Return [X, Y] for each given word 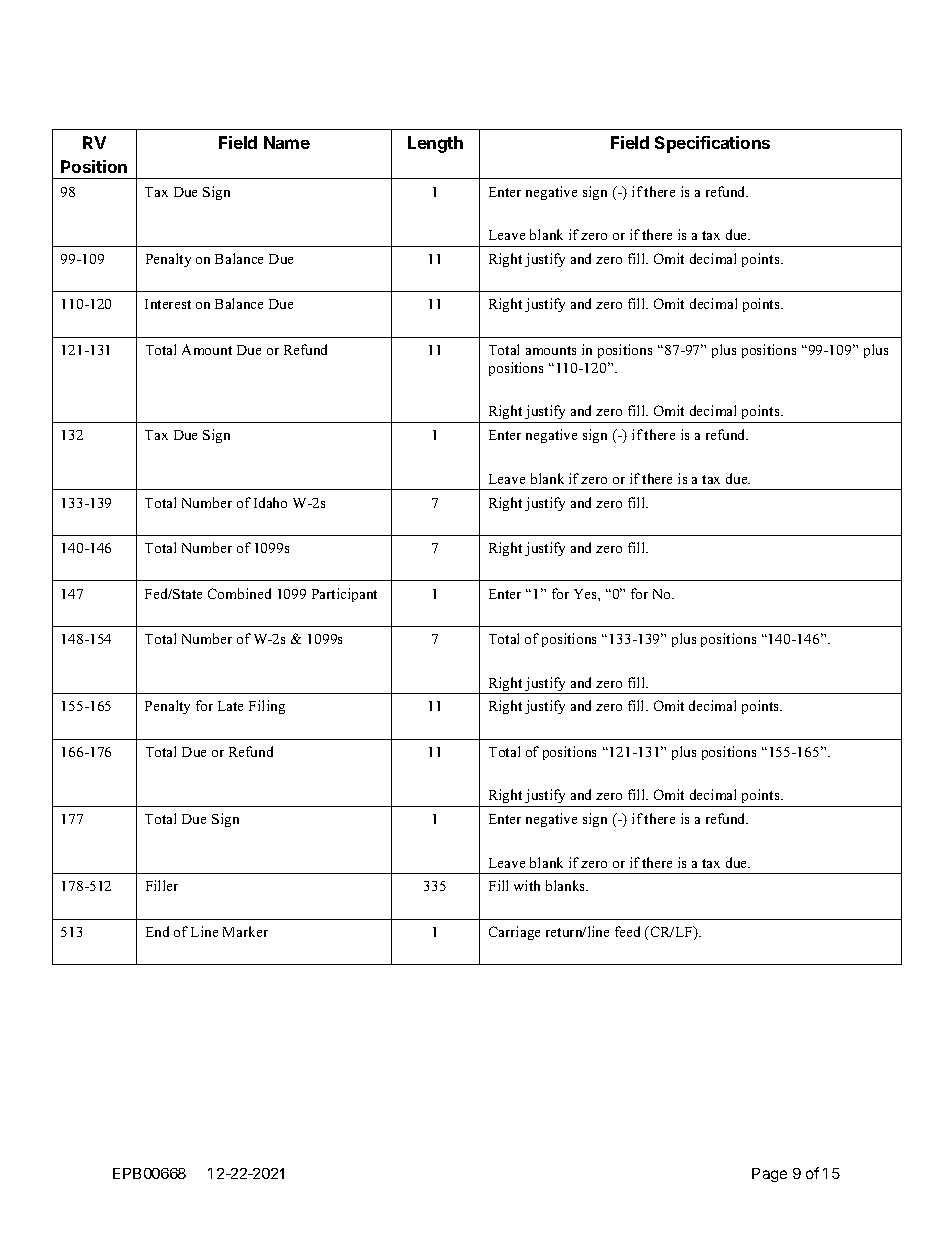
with [527, 885]
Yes [586, 594]
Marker [245, 931]
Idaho [270, 502]
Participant [344, 595]
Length [435, 144]
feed [627, 931]
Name [287, 142]
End [157, 931]
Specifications [712, 144]
